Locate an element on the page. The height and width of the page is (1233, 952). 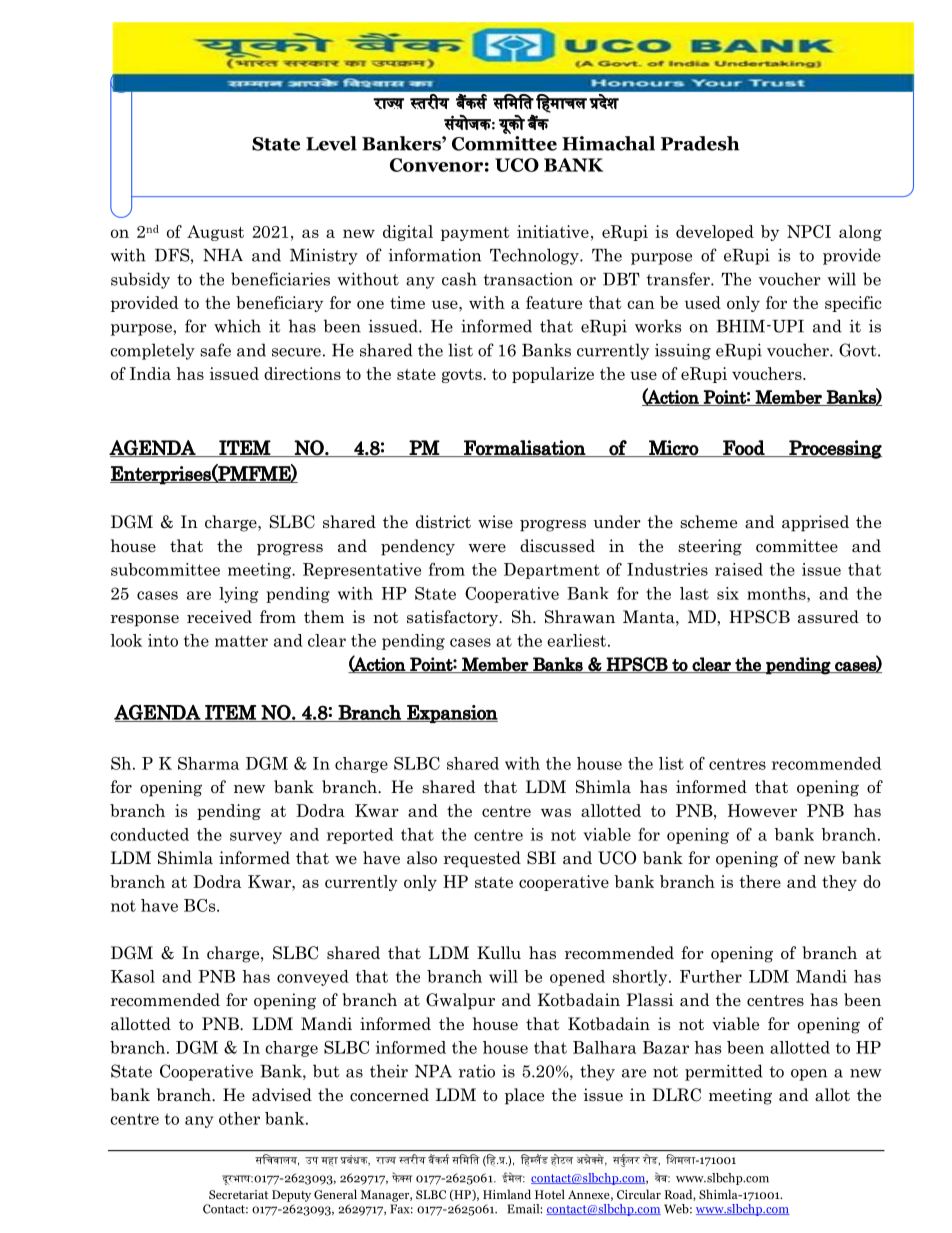
ratio is located at coordinates (477, 1071).
